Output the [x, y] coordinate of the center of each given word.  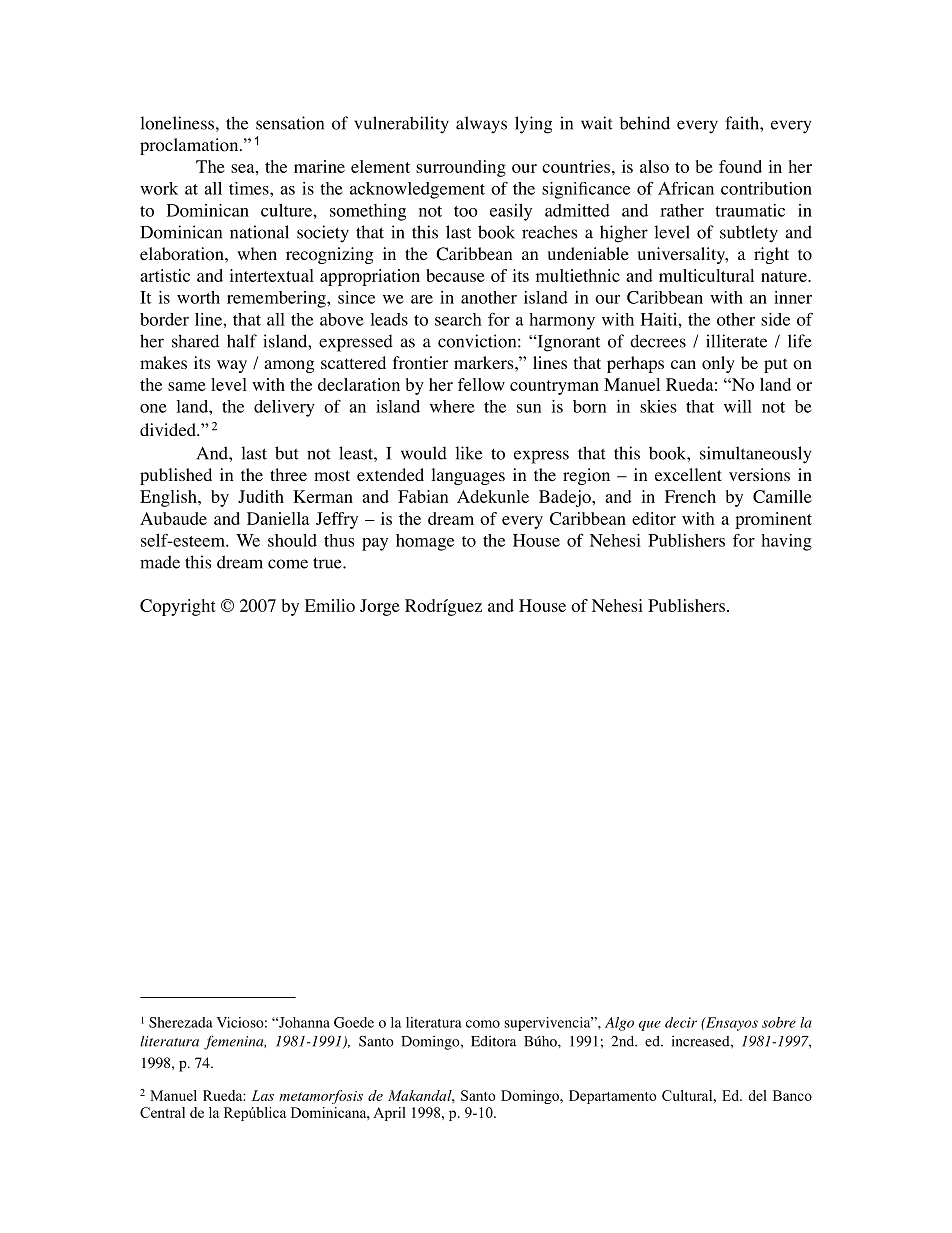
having [786, 542]
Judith [261, 496]
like [468, 453]
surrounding [461, 168]
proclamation [190, 146]
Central [162, 1112]
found [740, 166]
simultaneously [755, 455]
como [483, 1024]
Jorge [380, 607]
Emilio [330, 605]
